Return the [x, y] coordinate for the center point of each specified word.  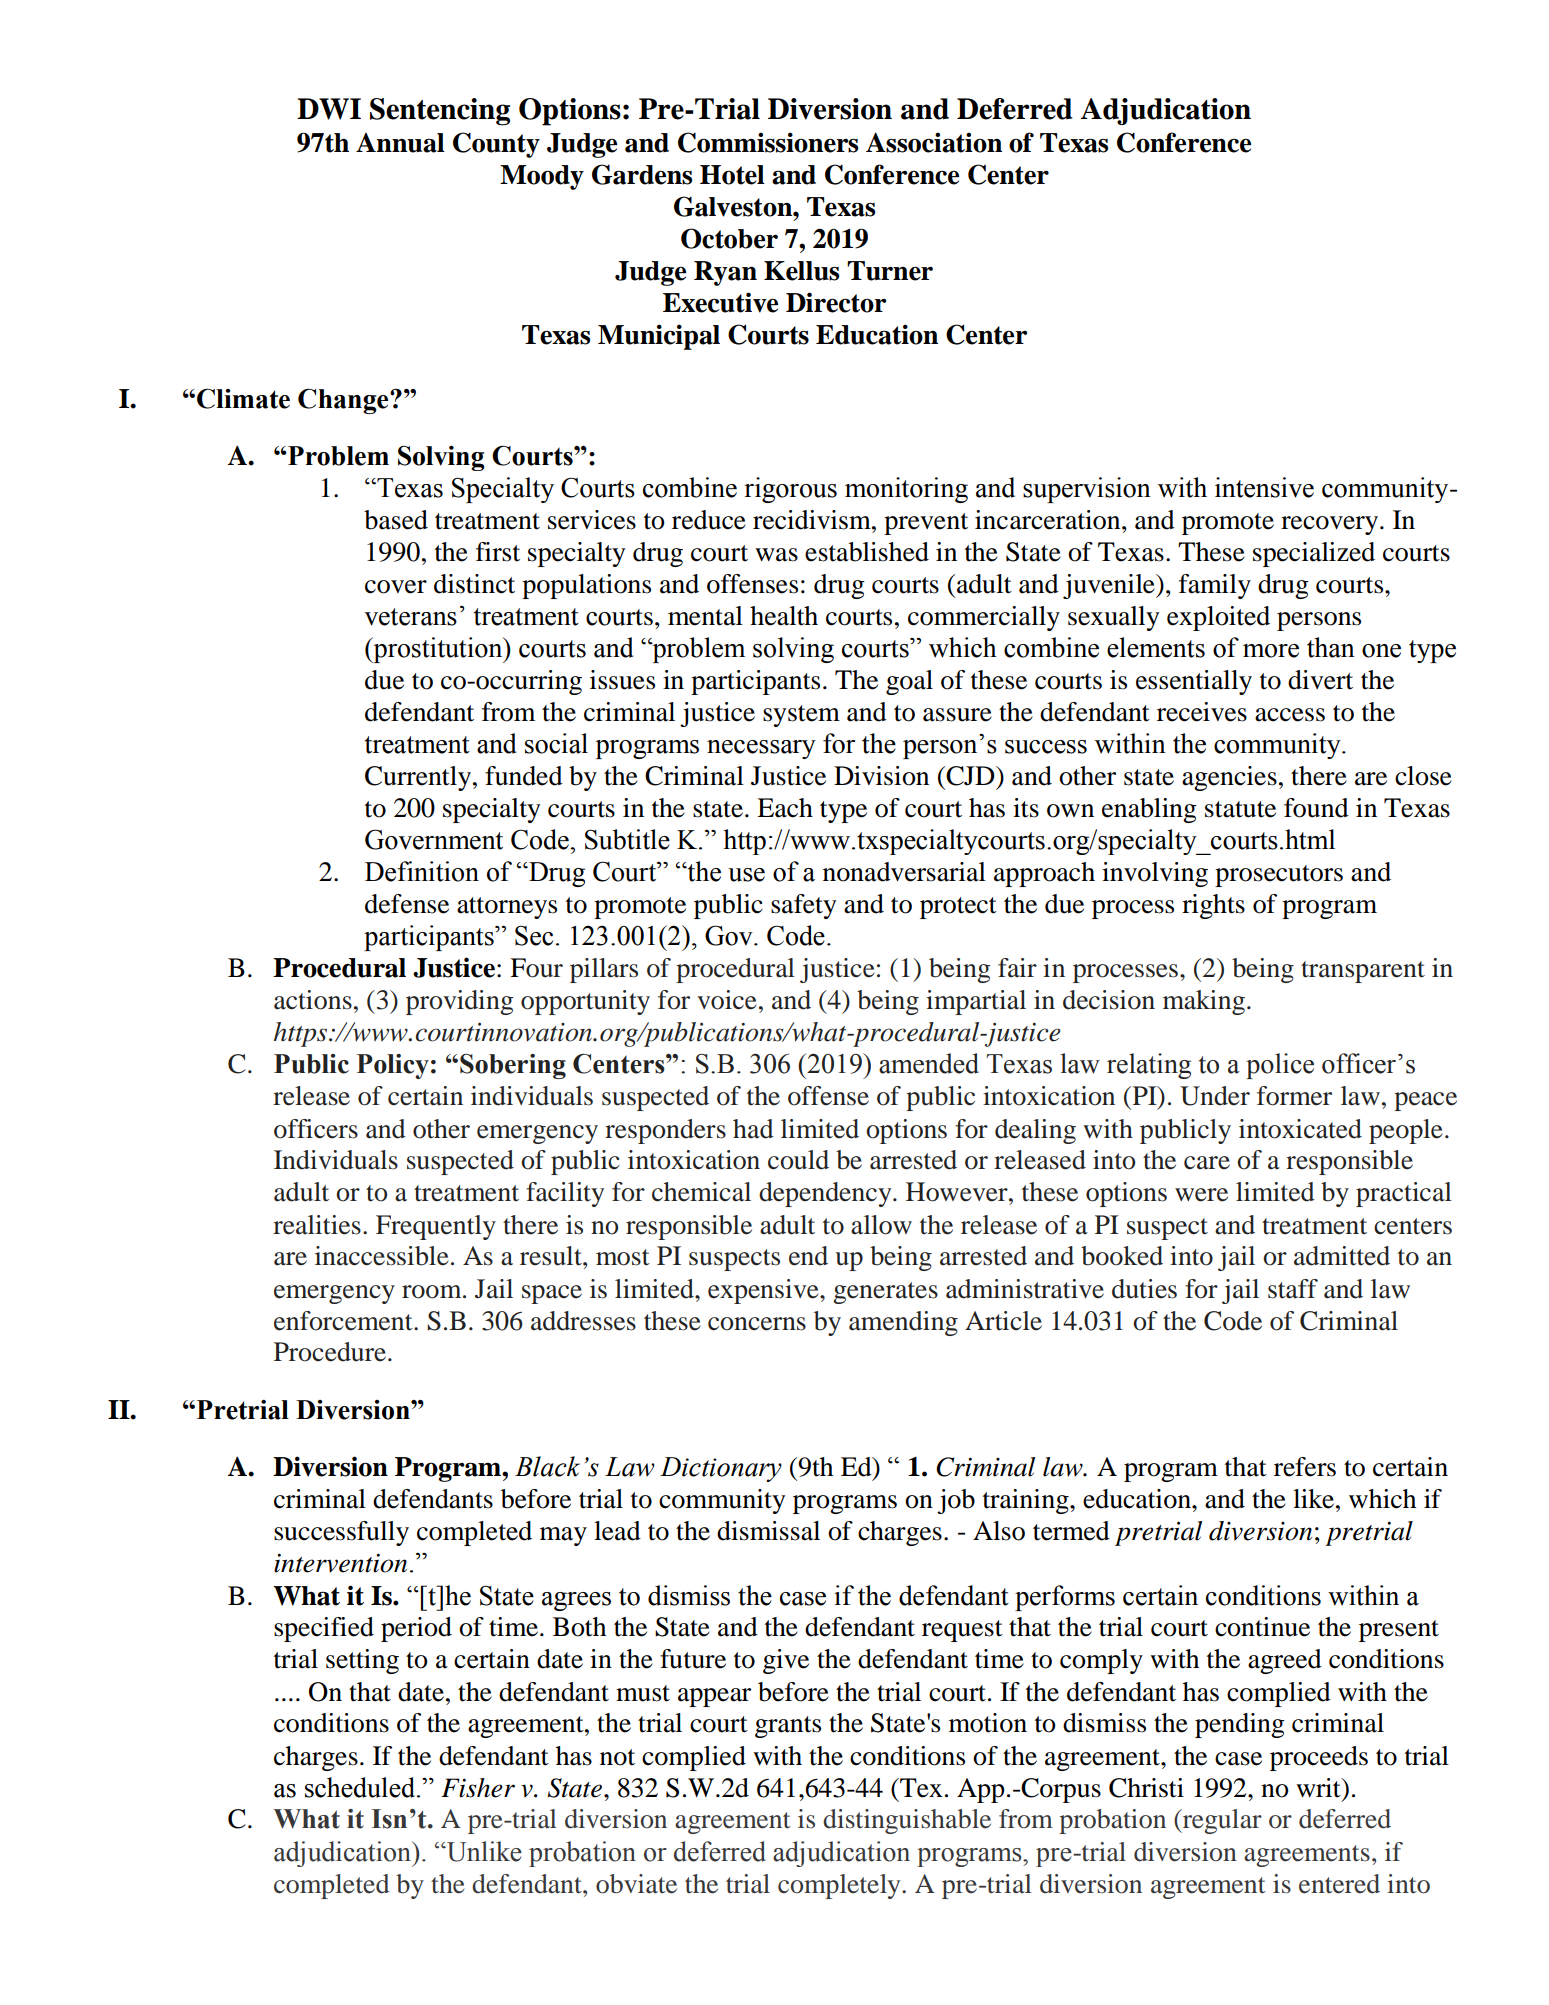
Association [934, 142]
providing [459, 1002]
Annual [400, 143]
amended [929, 1063]
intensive [1264, 487]
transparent [1363, 972]
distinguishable [907, 1821]
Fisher [478, 1788]
